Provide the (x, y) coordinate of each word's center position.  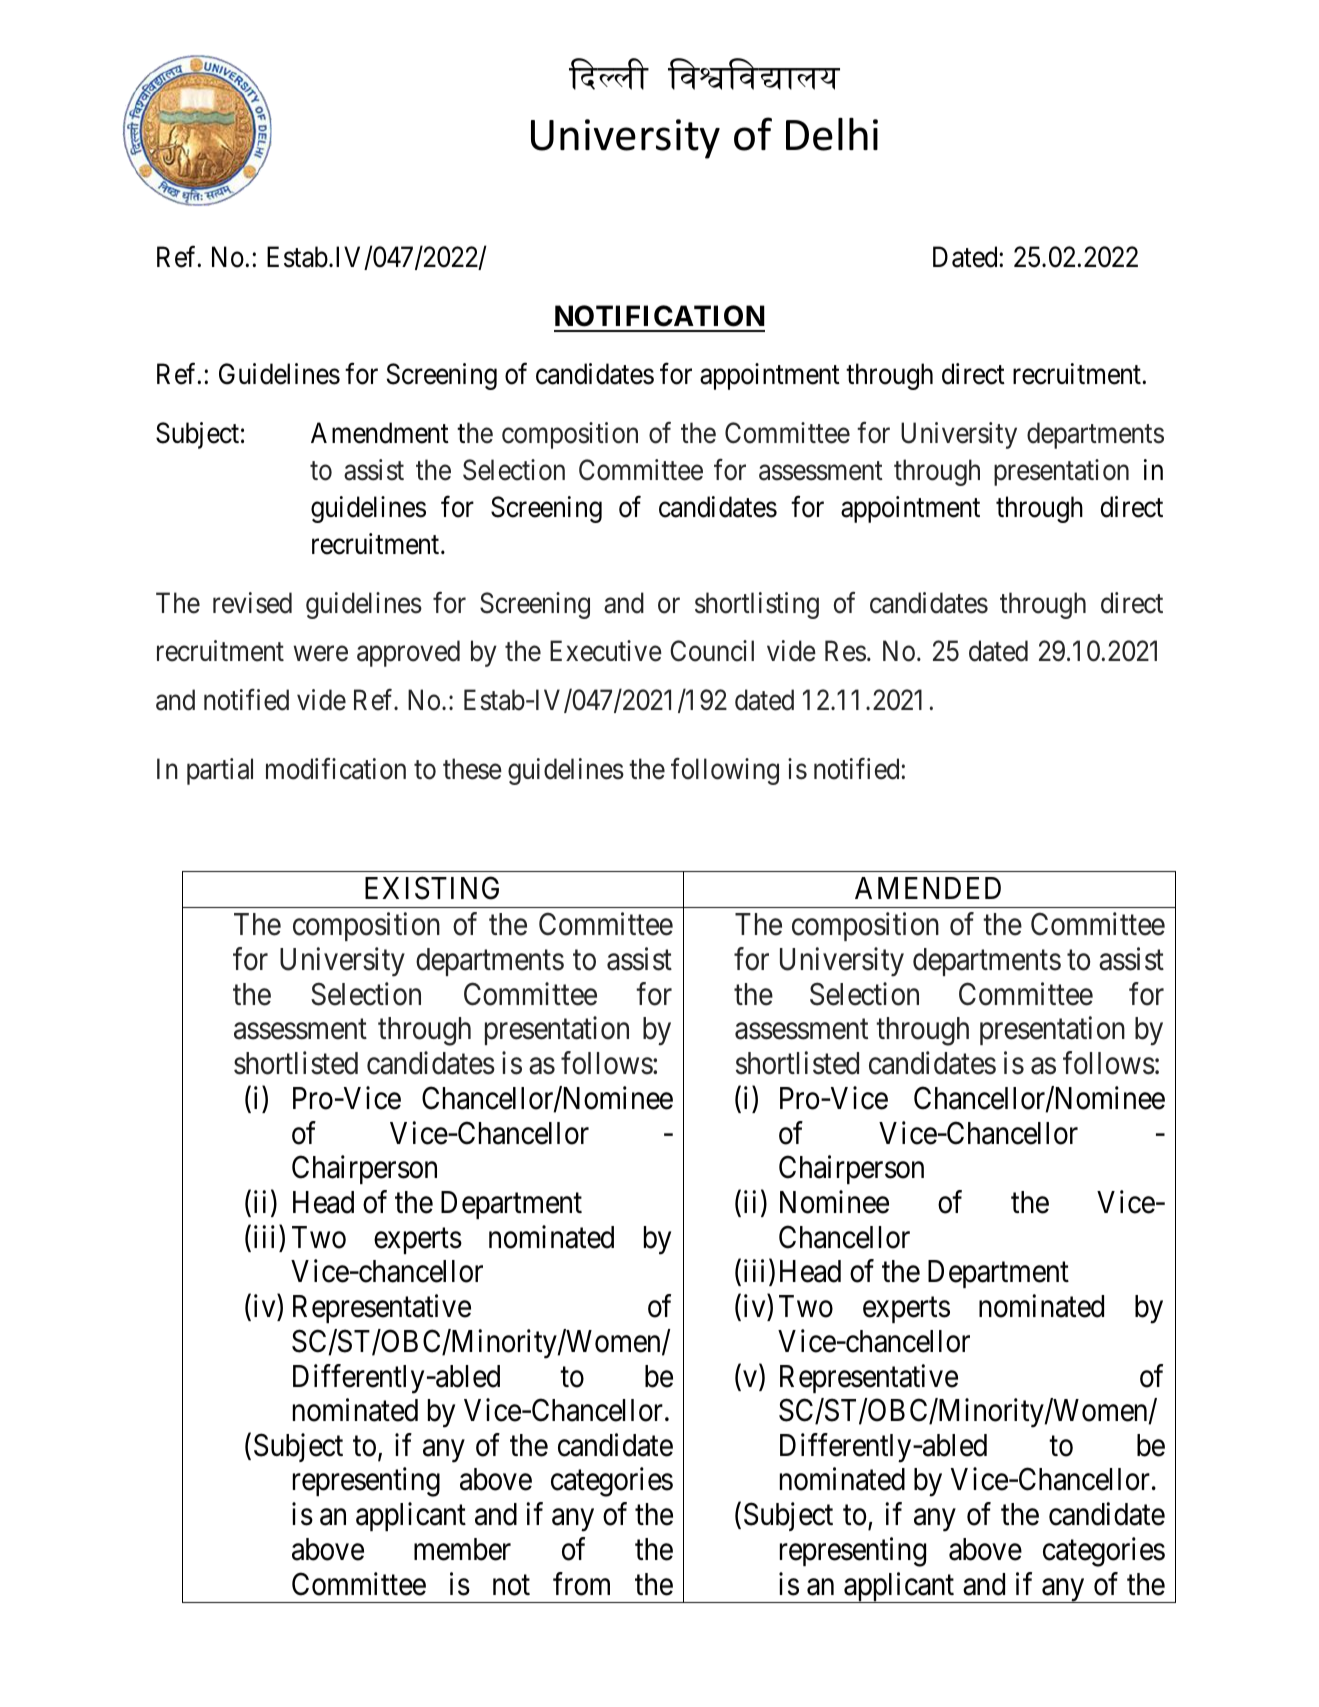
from (581, 1584)
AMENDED (928, 888)
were (321, 654)
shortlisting (757, 605)
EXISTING (432, 888)
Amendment (380, 433)
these (472, 769)
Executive (606, 651)
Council (712, 651)
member (462, 1549)
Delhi (832, 134)
